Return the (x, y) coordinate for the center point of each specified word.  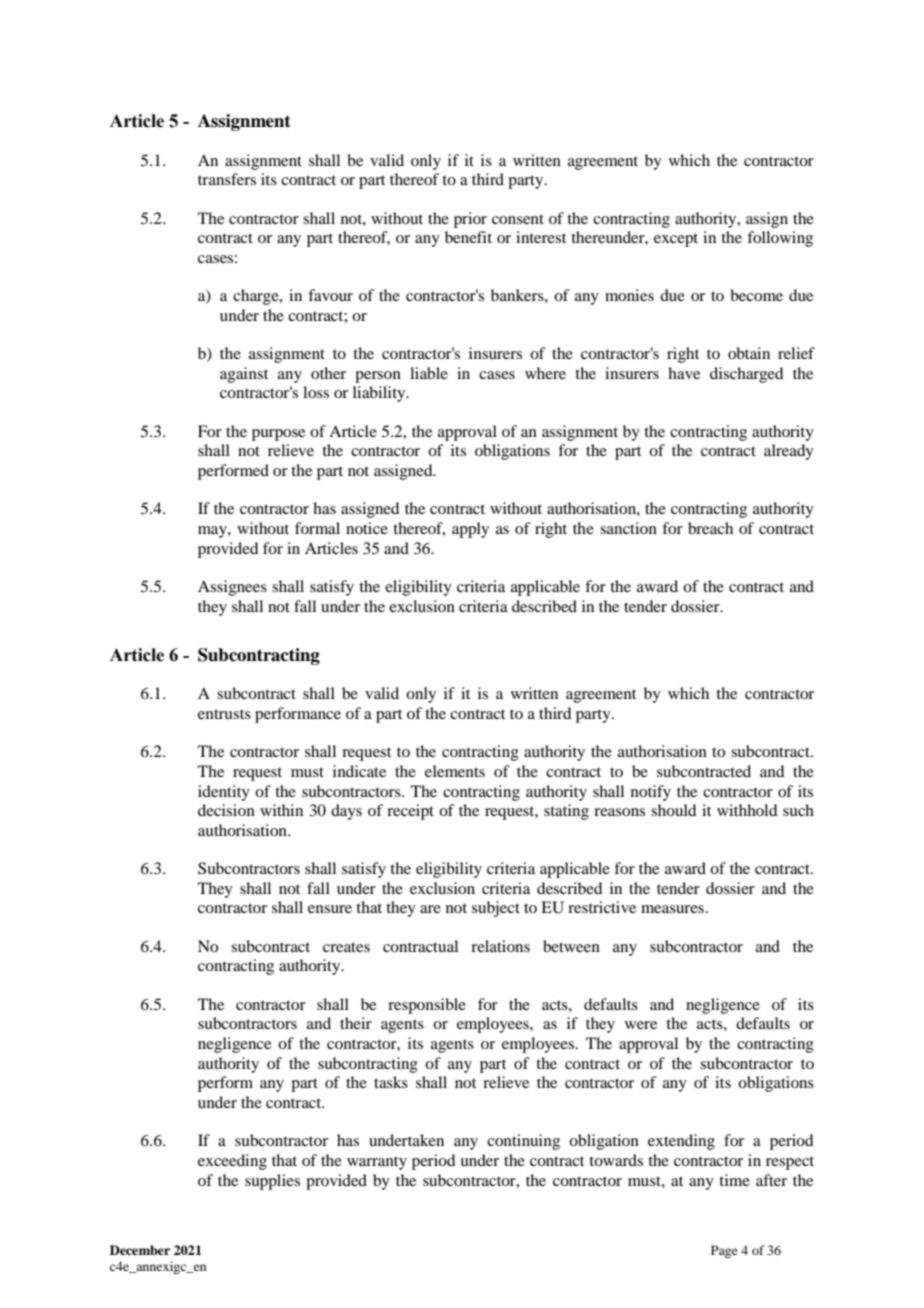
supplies (272, 1182)
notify (651, 793)
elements (455, 771)
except (676, 240)
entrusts (224, 714)
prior (470, 220)
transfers (227, 179)
